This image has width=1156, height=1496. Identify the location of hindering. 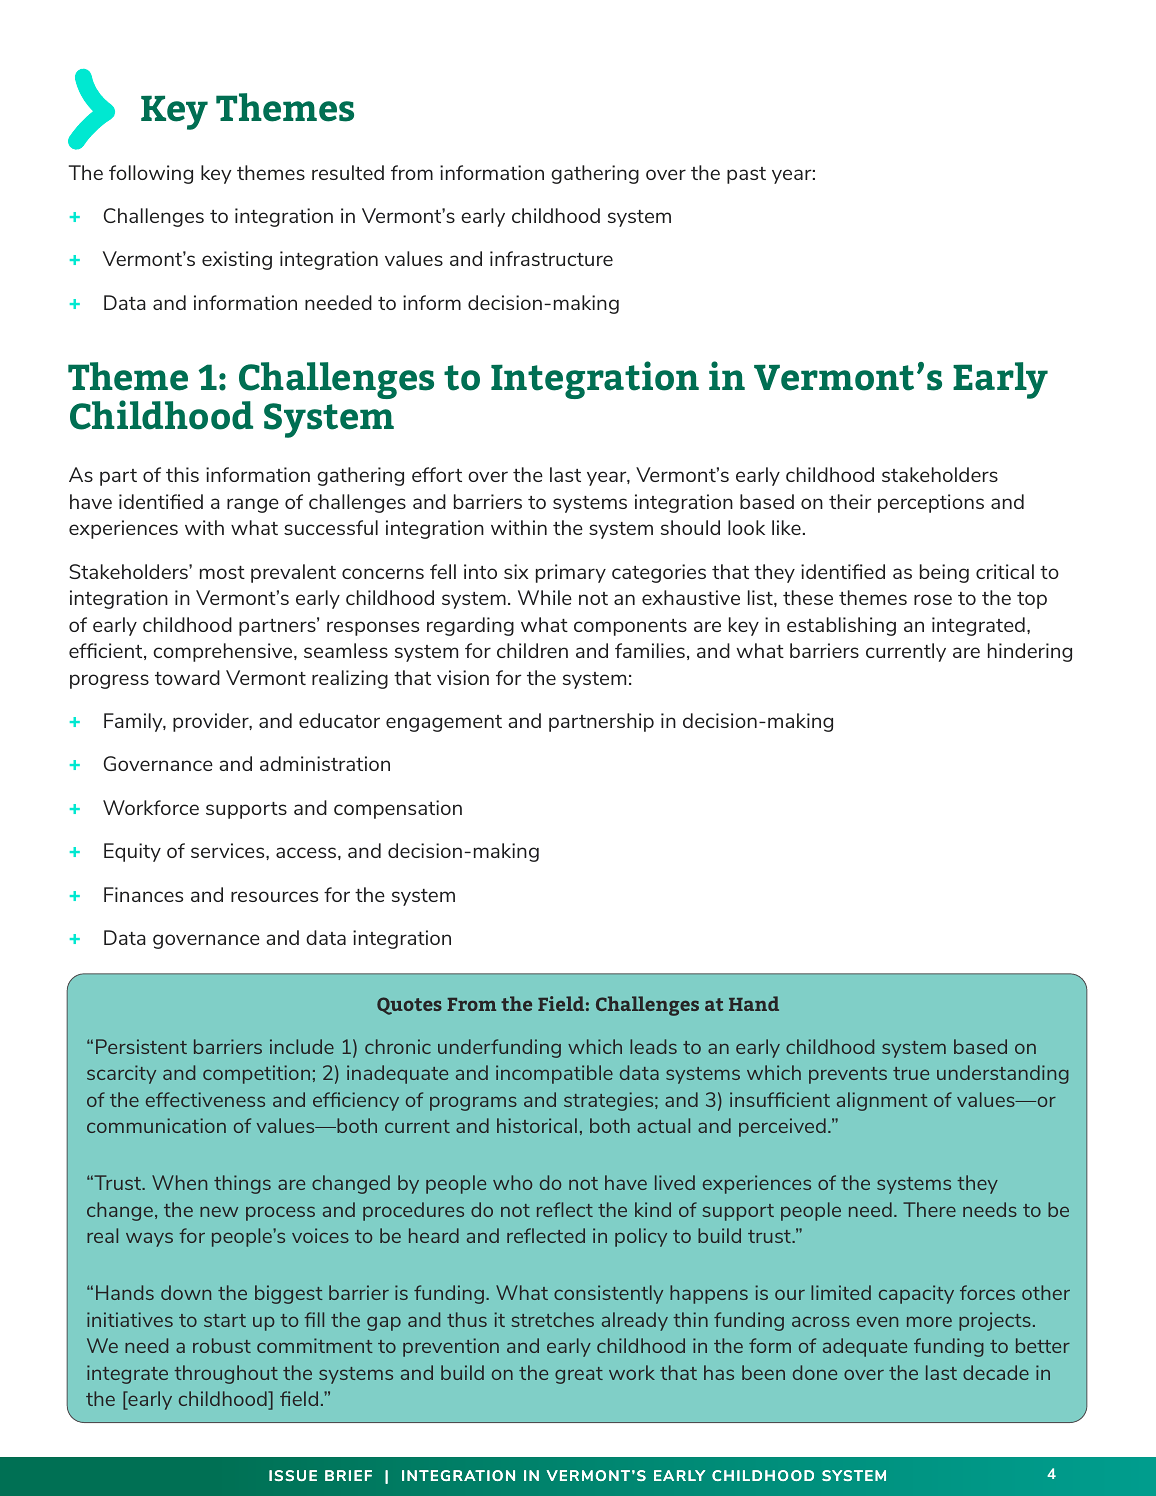
(1030, 652).
